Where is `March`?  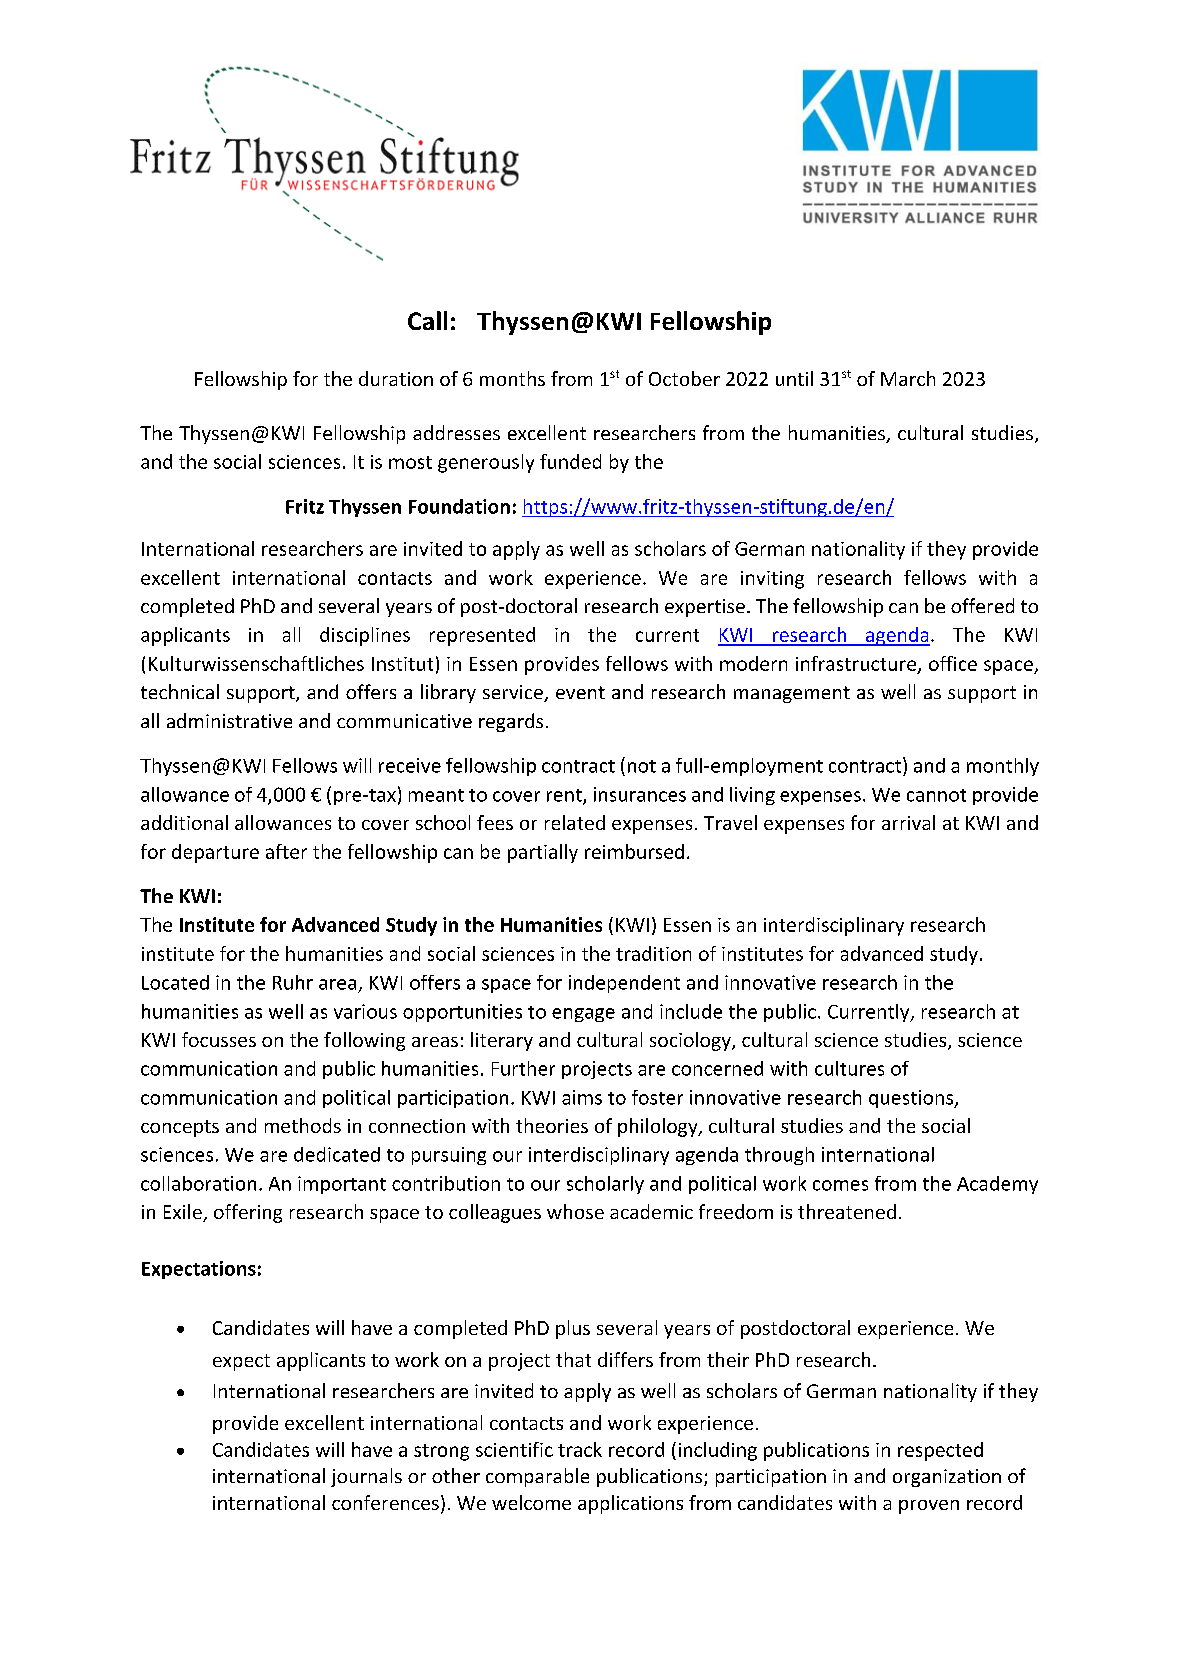
March is located at coordinates (908, 378).
